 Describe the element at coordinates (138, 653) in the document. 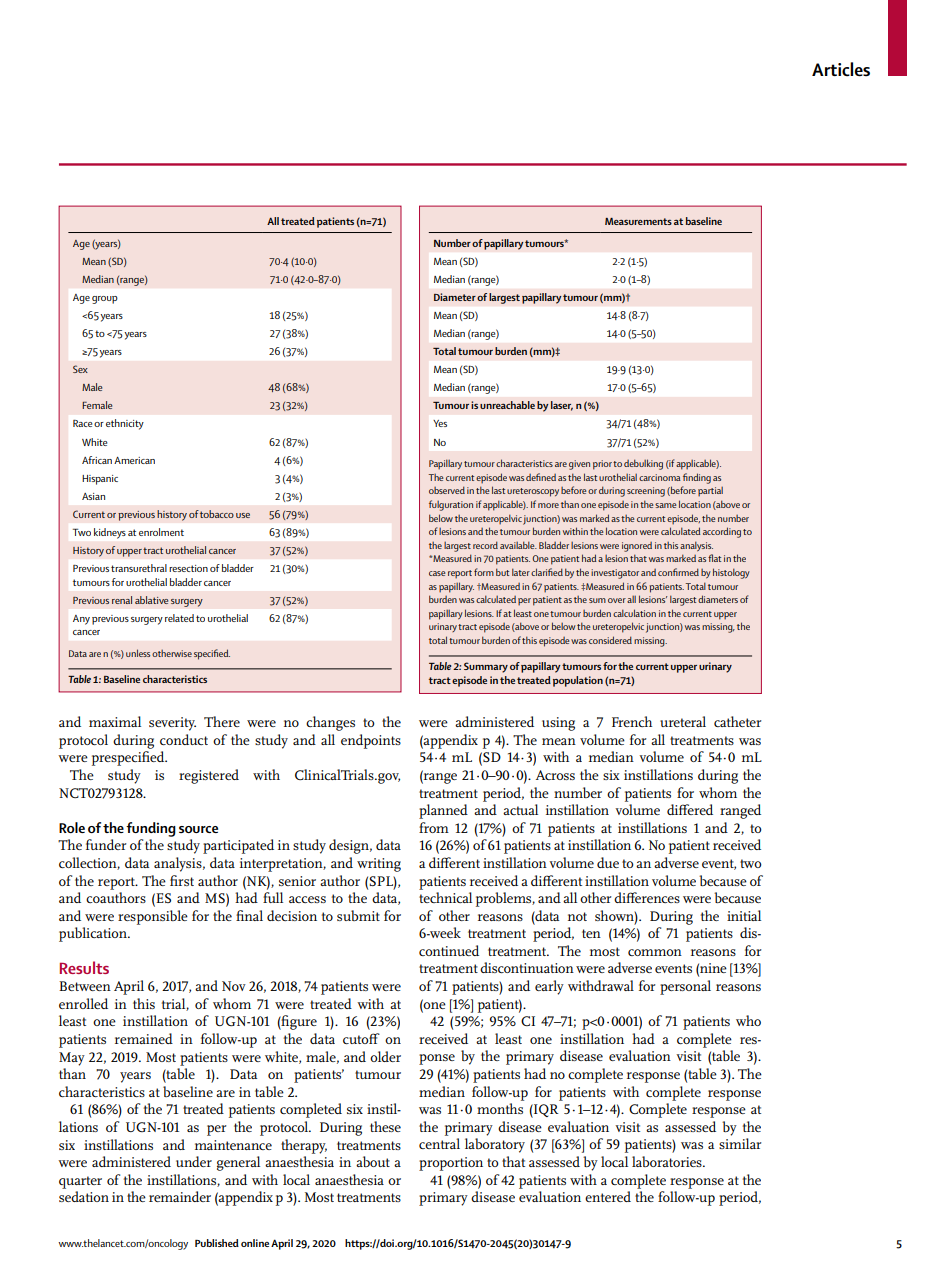

I see `unless` at that location.
